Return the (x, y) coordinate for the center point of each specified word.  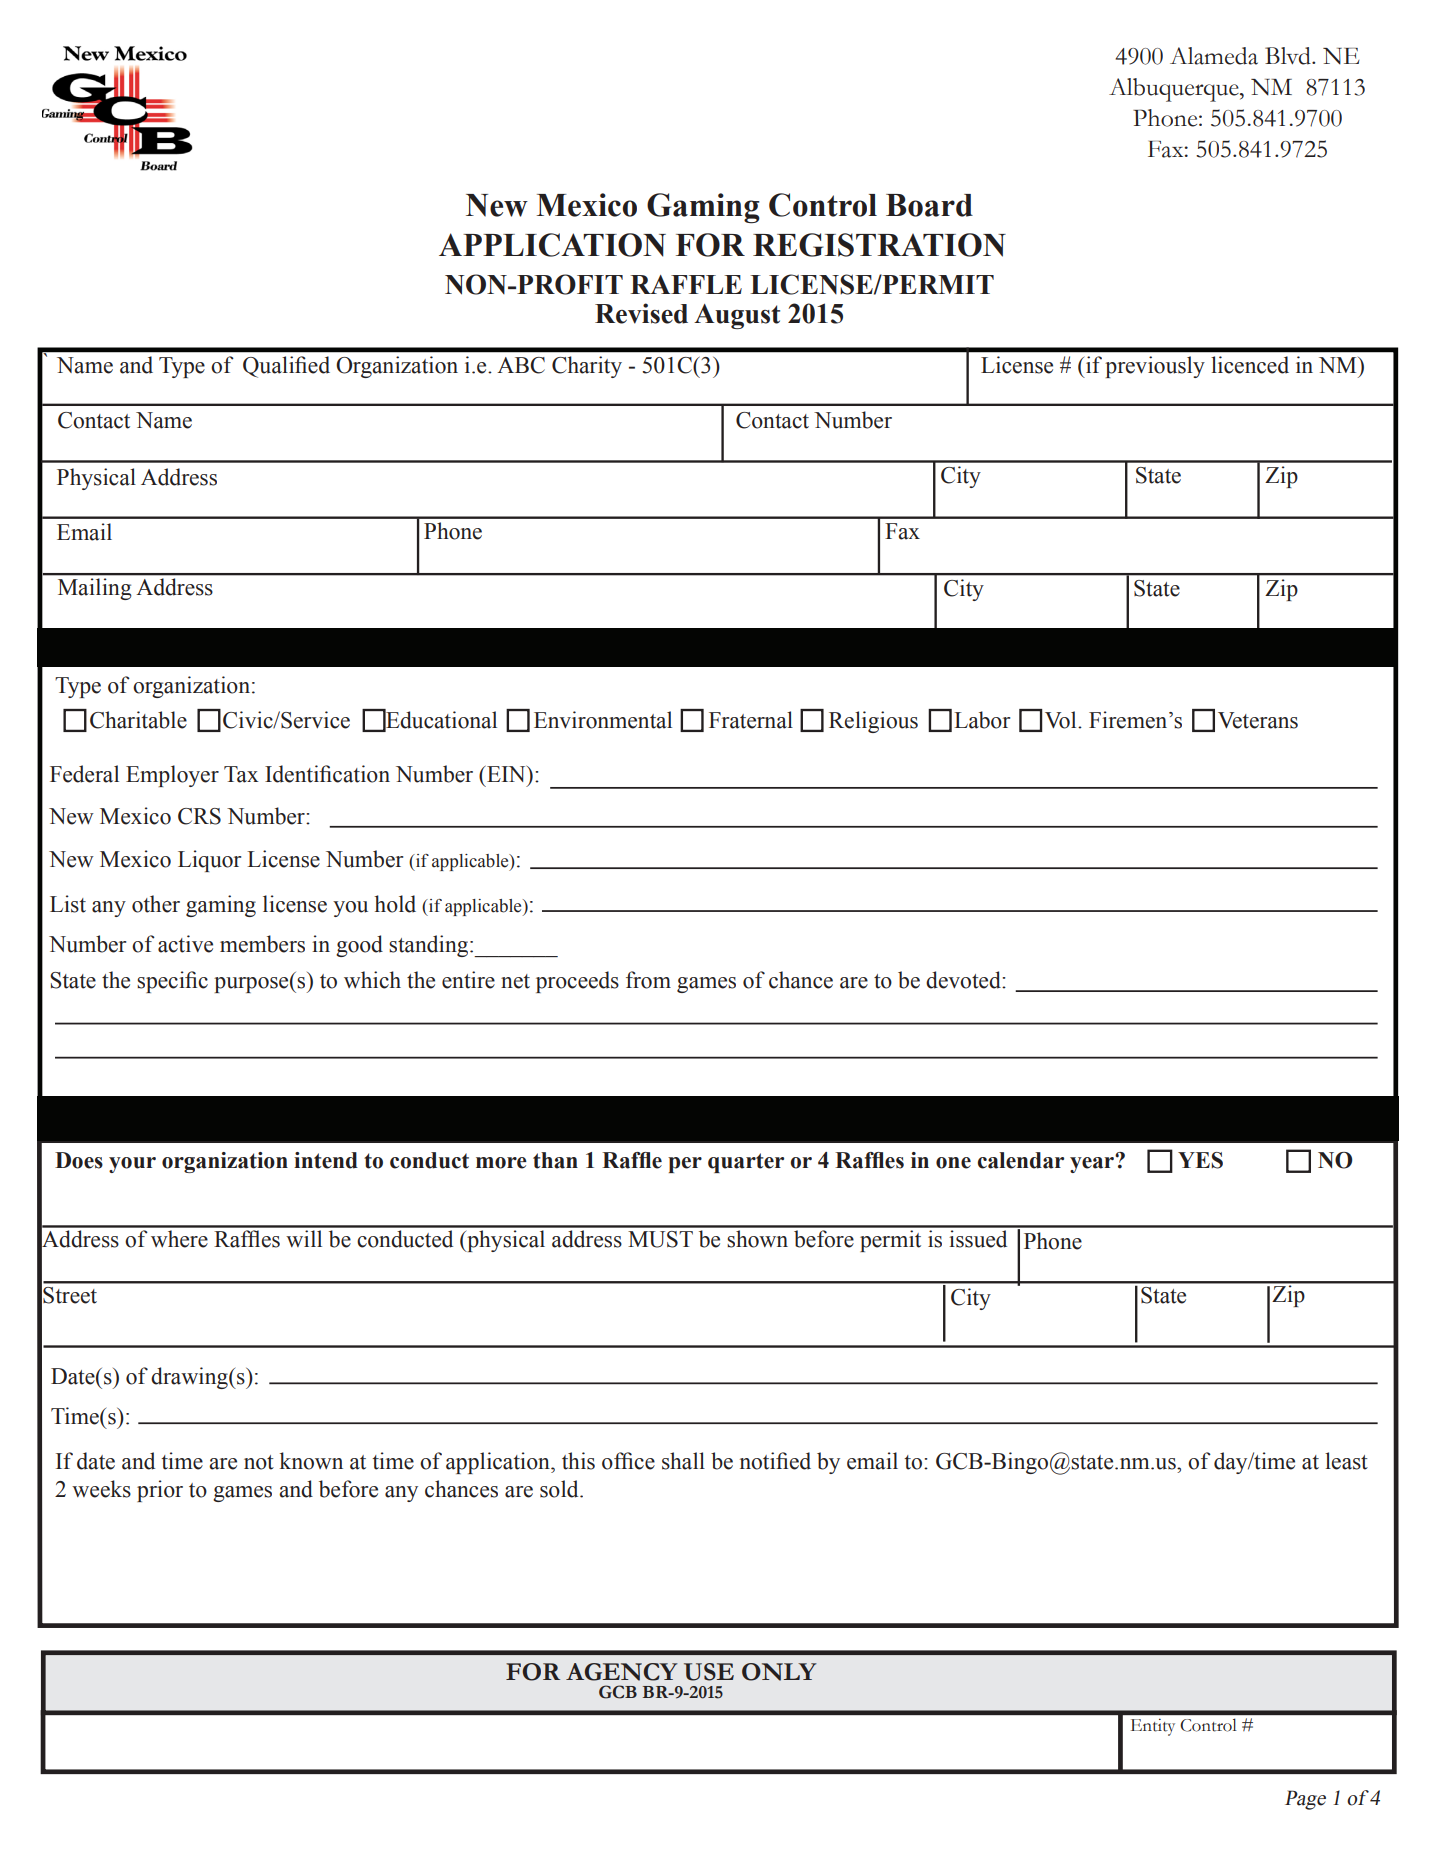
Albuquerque (1175, 90)
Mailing (94, 589)
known (311, 1461)
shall (683, 1461)
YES (1200, 1160)
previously (1155, 367)
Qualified (286, 367)
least (1346, 1461)
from (648, 980)
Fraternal (751, 720)
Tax (241, 774)
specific (172, 982)
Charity (587, 367)
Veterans (1258, 720)
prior (160, 1491)
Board (929, 205)
